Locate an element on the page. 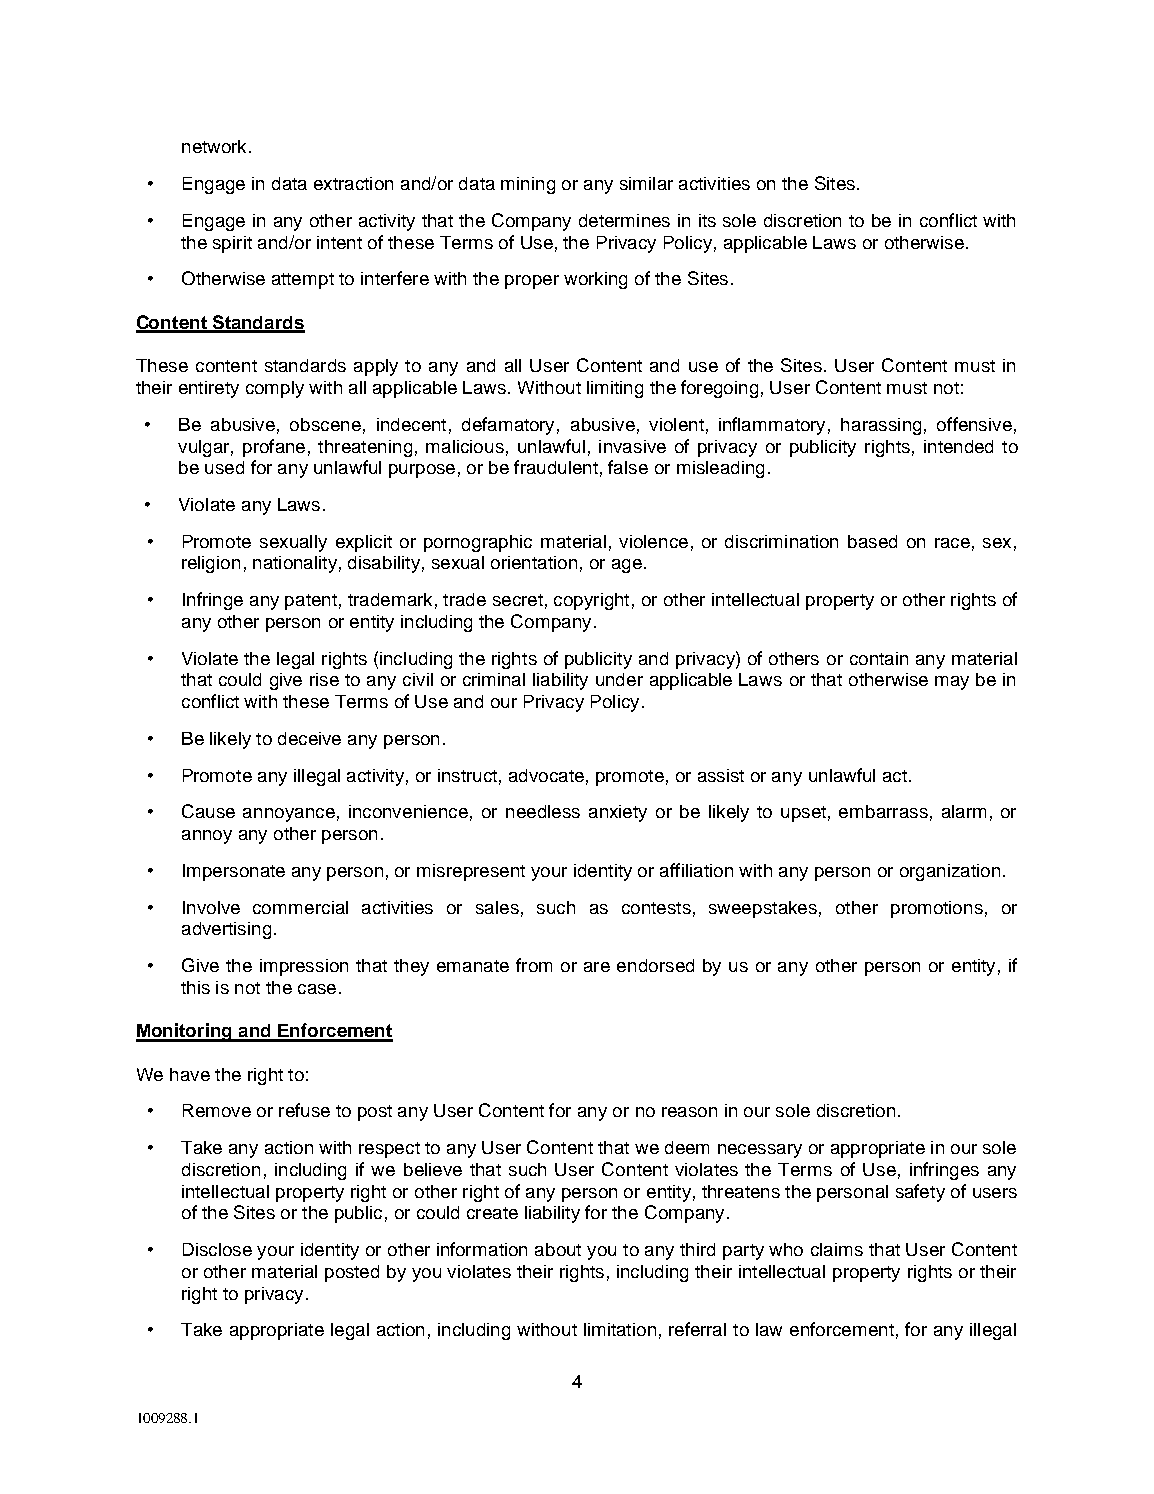 Image resolution: width=1154 pixels, height=1494 pixels. network is located at coordinates (214, 146).
